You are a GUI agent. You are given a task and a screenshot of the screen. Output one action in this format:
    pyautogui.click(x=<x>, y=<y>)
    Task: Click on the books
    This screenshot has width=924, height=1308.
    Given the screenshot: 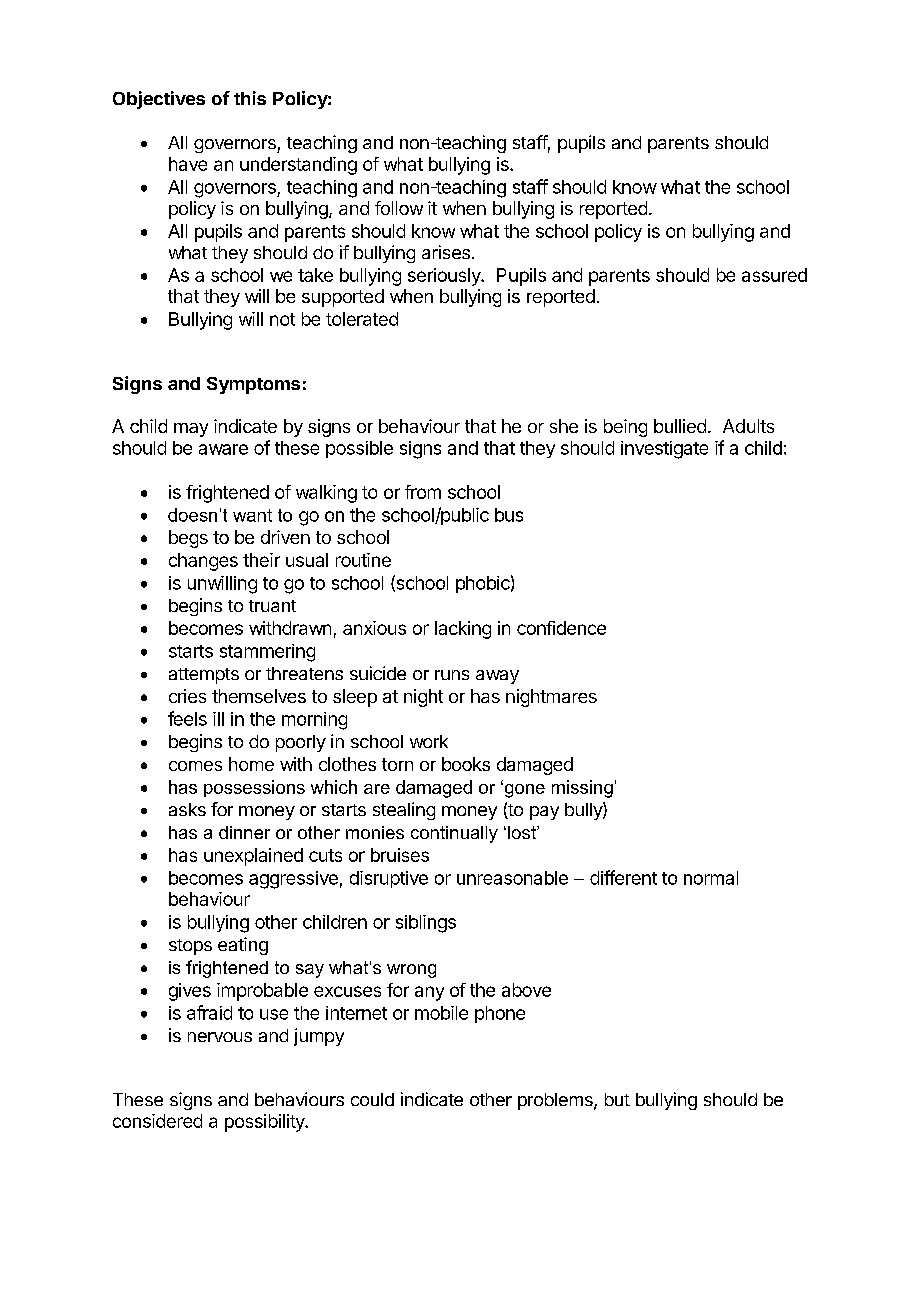 What is the action you would take?
    pyautogui.click(x=466, y=764)
